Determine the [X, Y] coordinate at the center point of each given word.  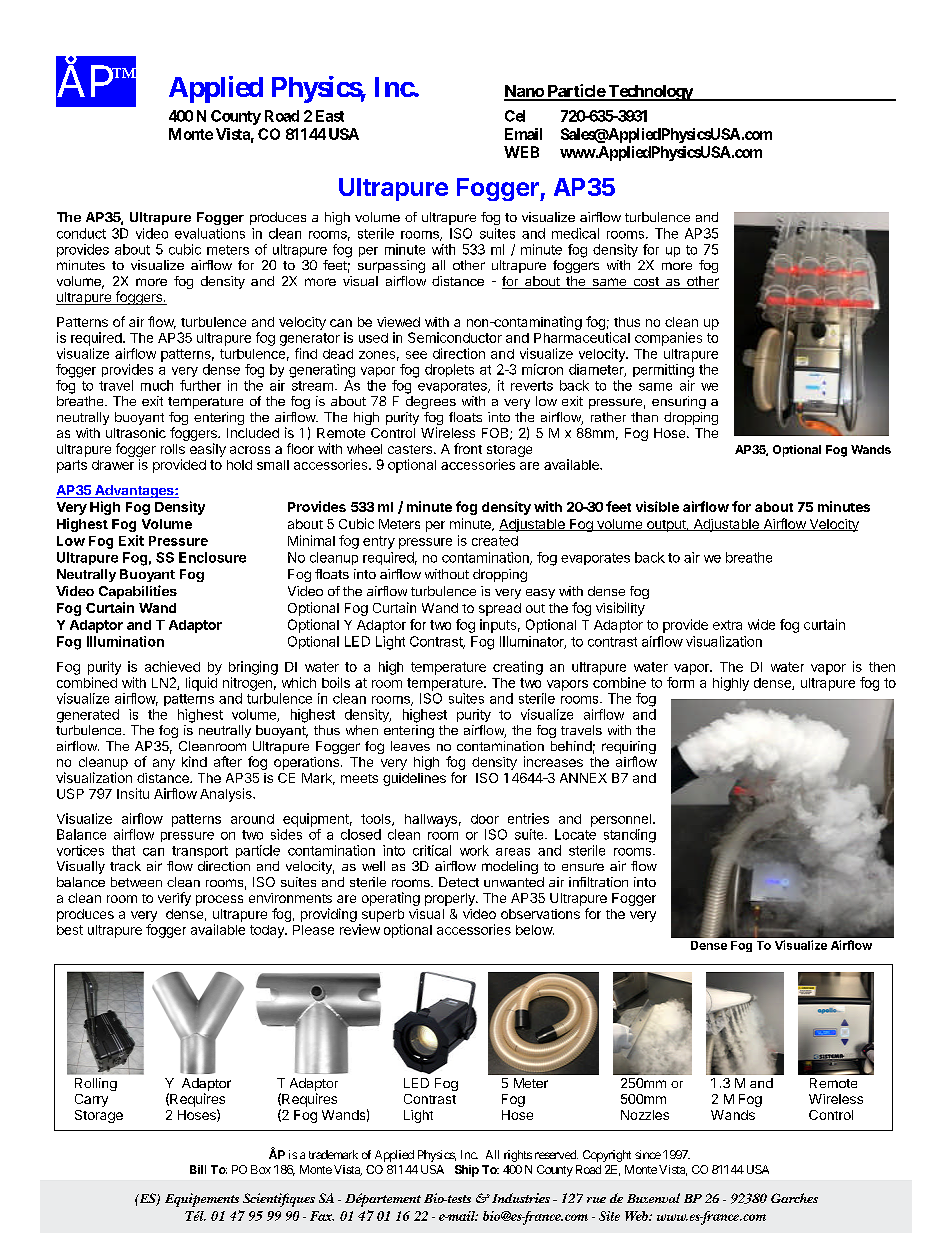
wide [761, 624]
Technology [650, 93]
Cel [515, 116]
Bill [198, 1169]
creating [518, 668]
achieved [172, 666]
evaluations [210, 233]
